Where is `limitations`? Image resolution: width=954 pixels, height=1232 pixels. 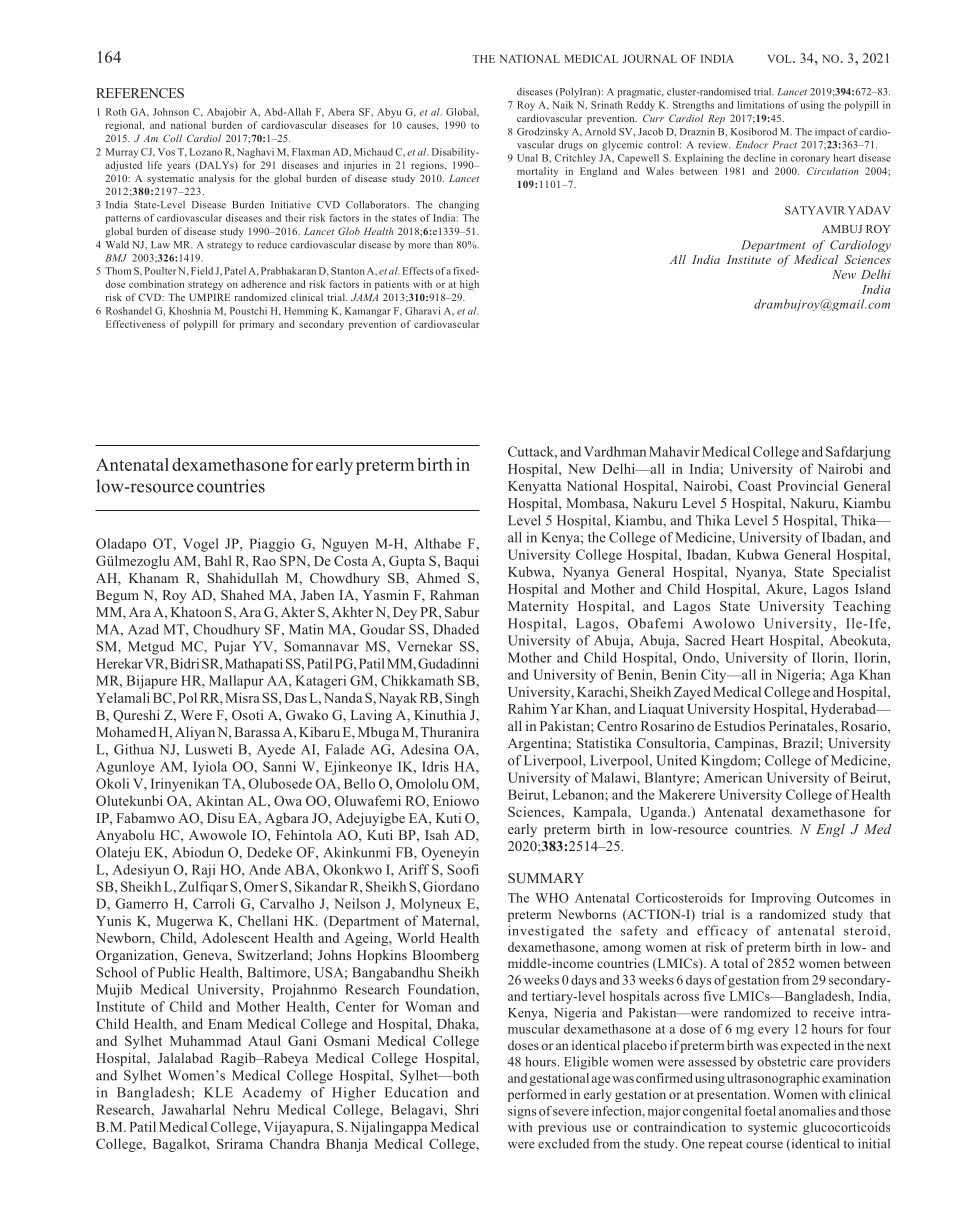 limitations is located at coordinates (761, 105).
